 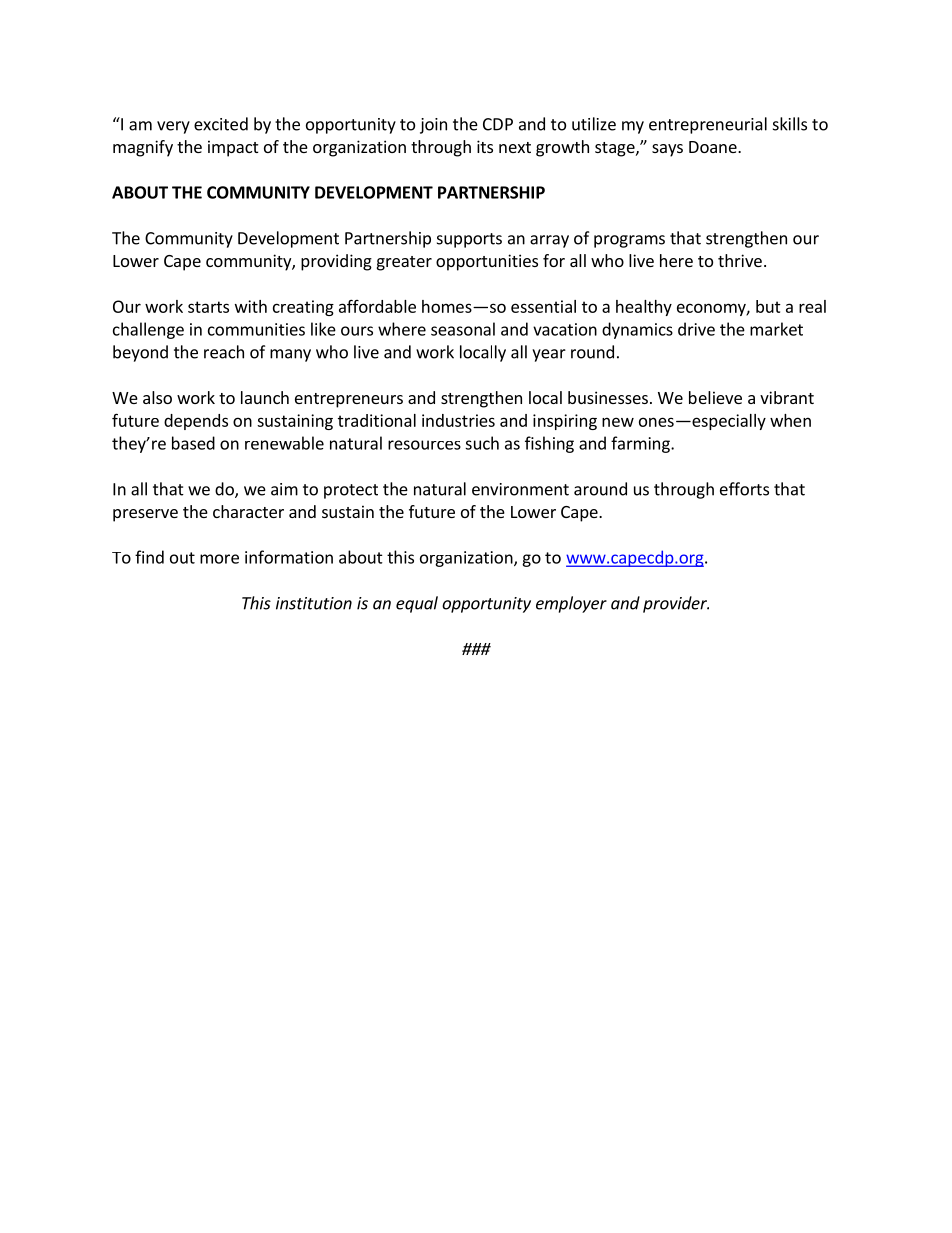 I want to click on equal, so click(x=417, y=604).
